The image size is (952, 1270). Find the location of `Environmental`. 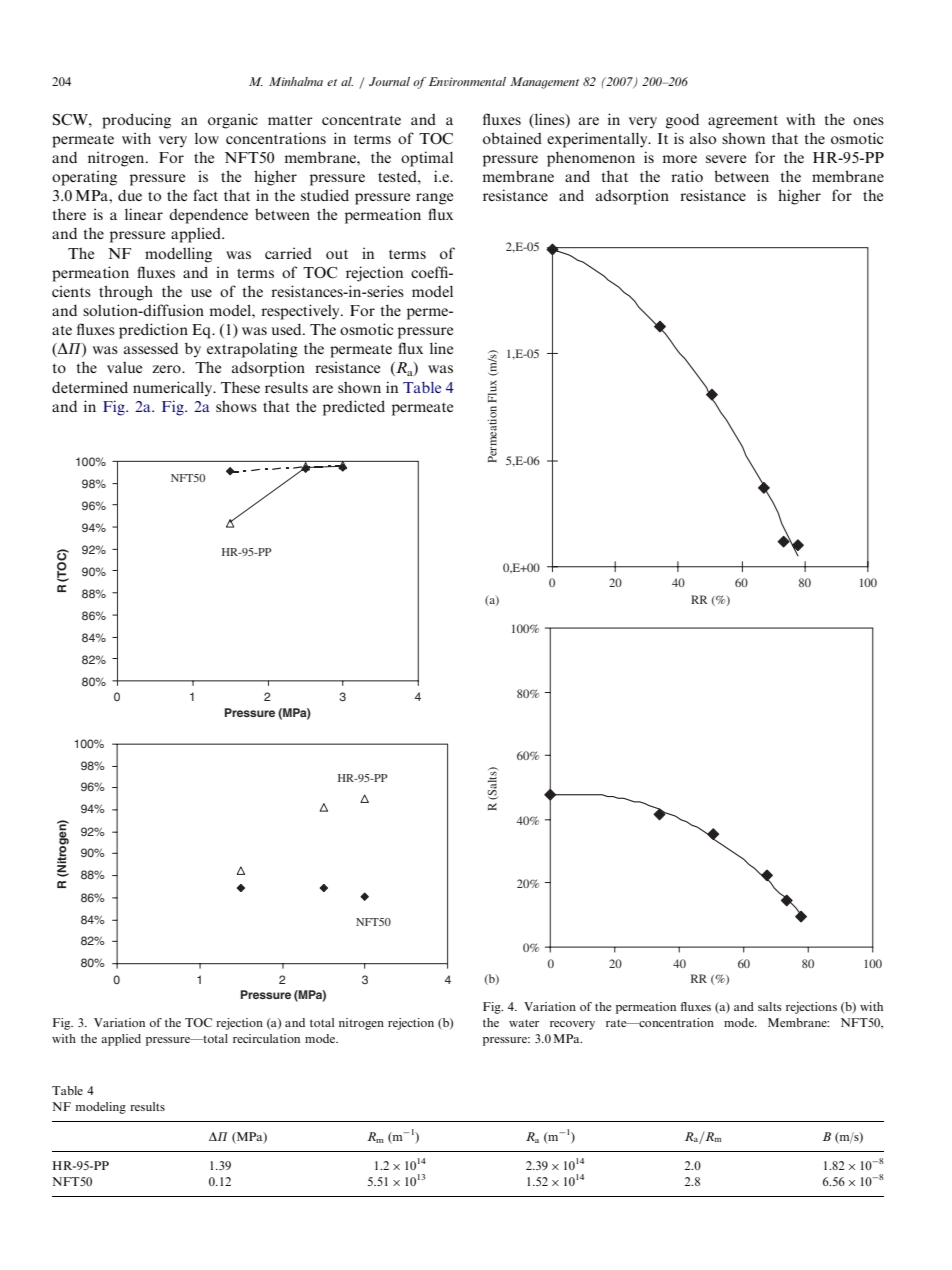

Environmental is located at coordinates (467, 81).
